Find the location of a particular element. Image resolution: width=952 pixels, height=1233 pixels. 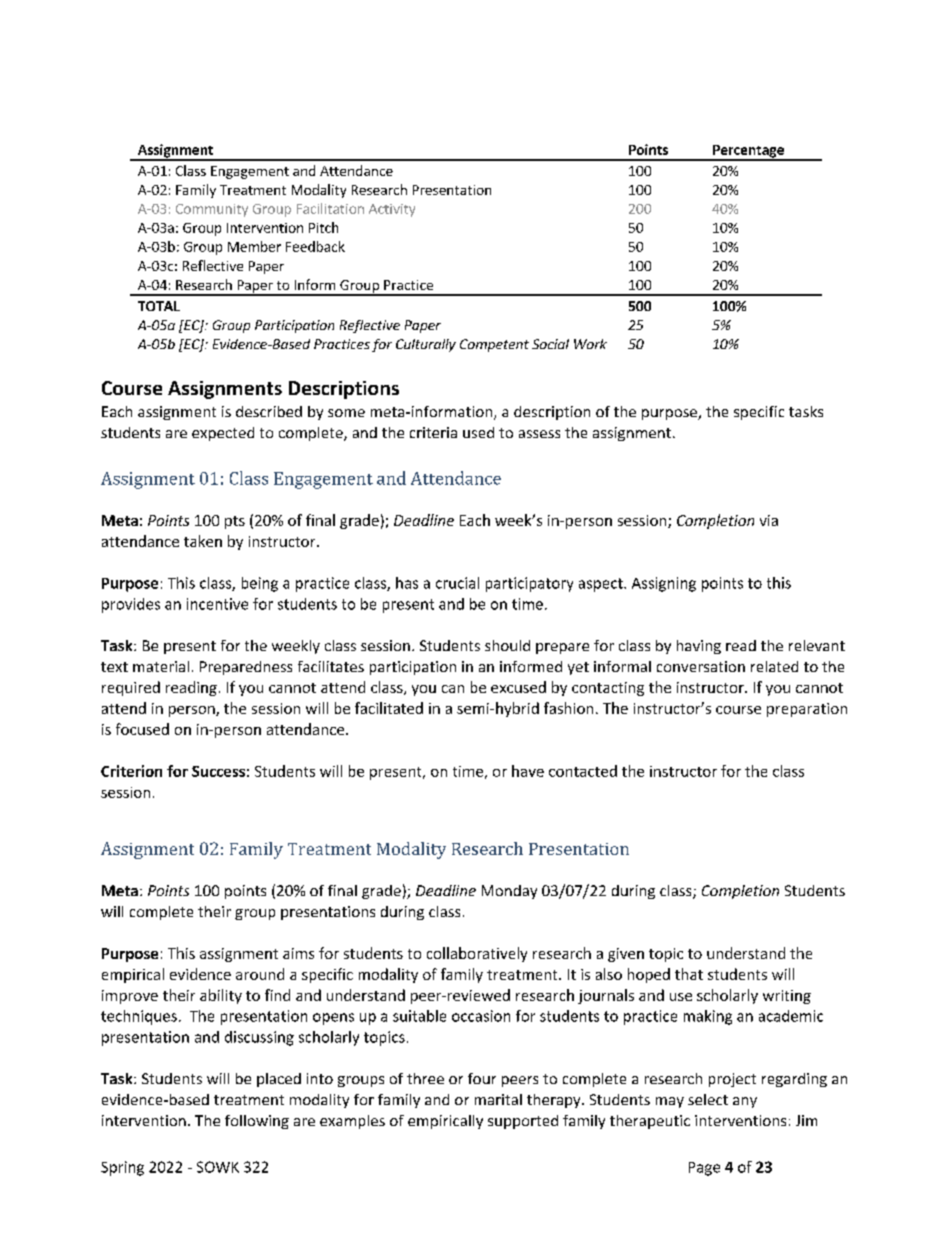

Activity is located at coordinates (392, 210).
